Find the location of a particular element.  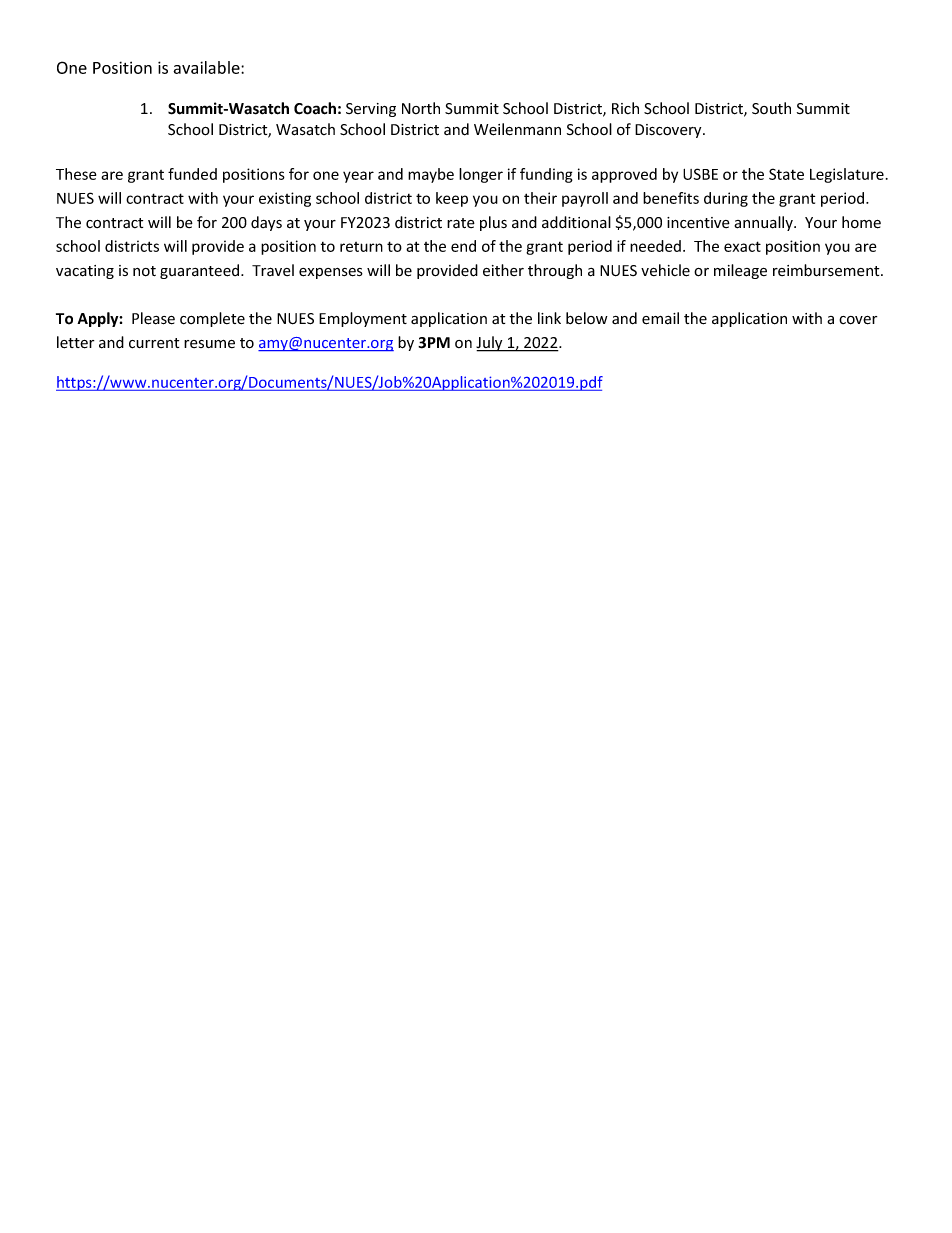

existing is located at coordinates (285, 199).
